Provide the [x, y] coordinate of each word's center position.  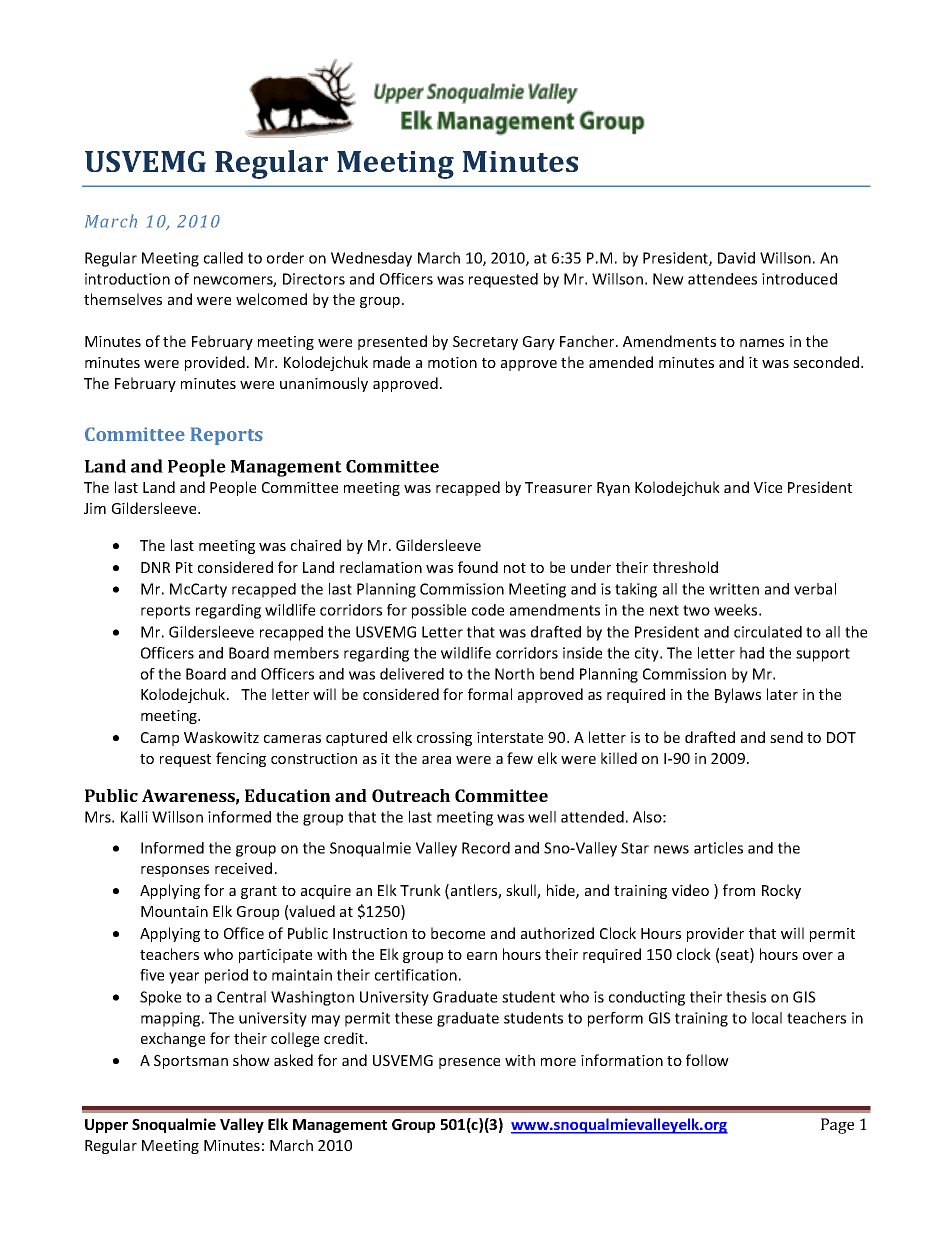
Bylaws [738, 695]
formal [490, 694]
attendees [722, 279]
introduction [127, 279]
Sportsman [191, 1062]
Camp [160, 739]
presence [469, 1063]
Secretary [485, 343]
